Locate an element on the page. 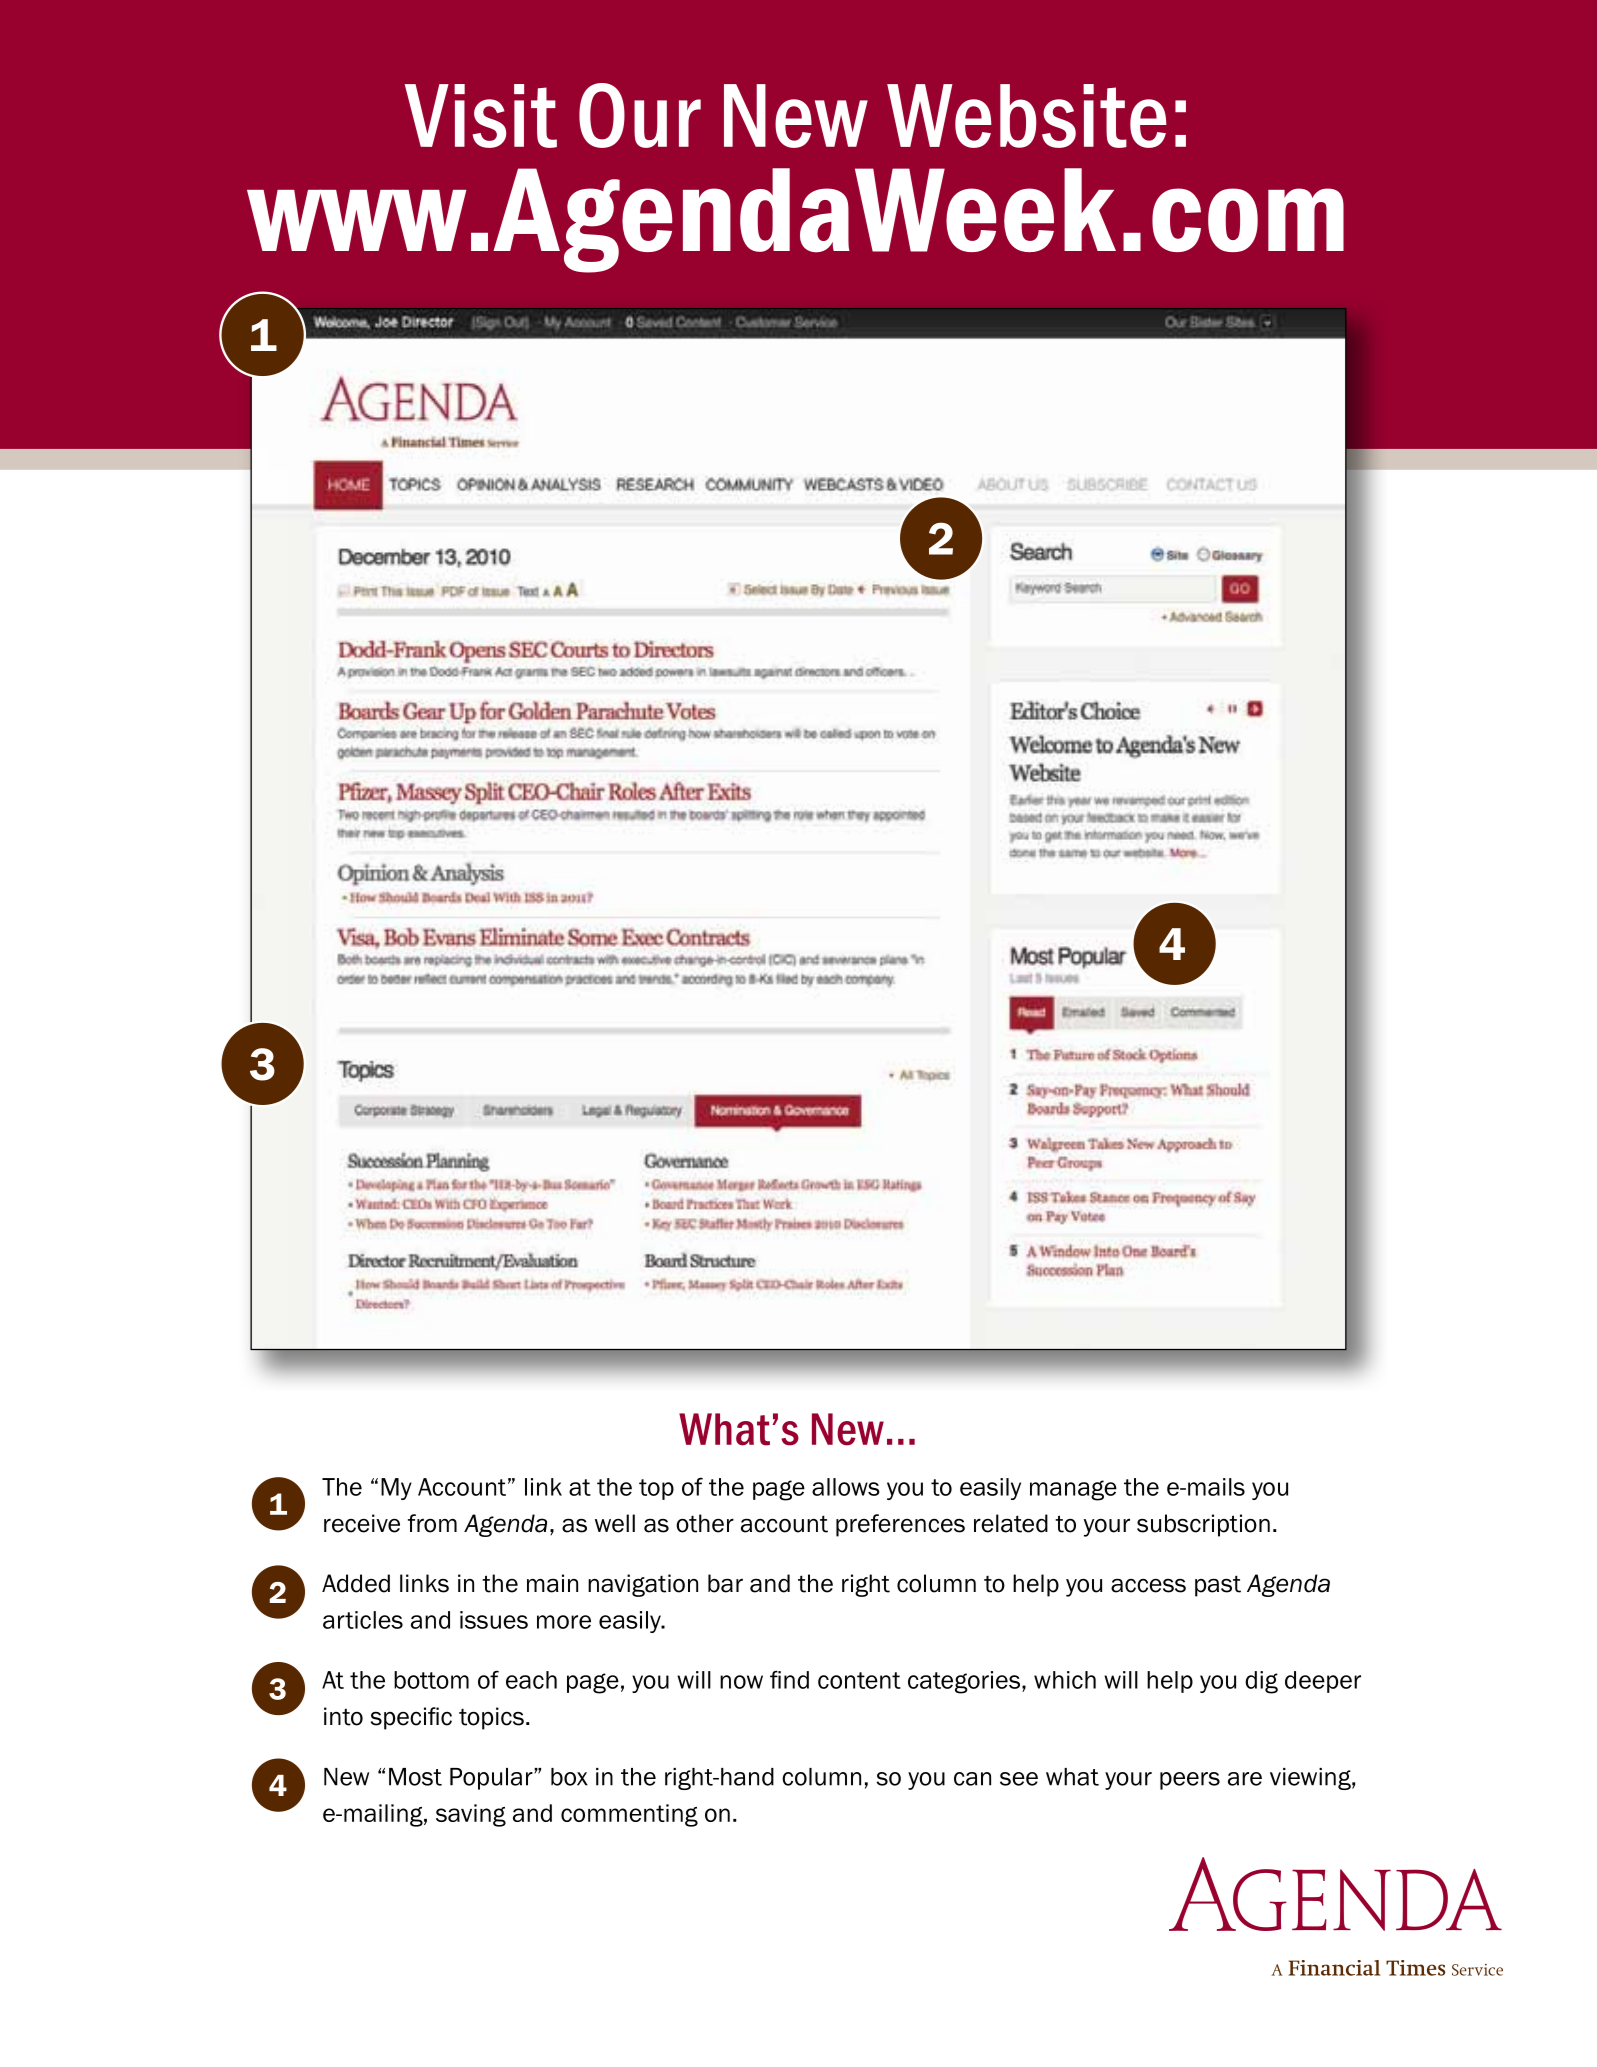 This page has height=2067, width=1597. allows is located at coordinates (846, 1487).
